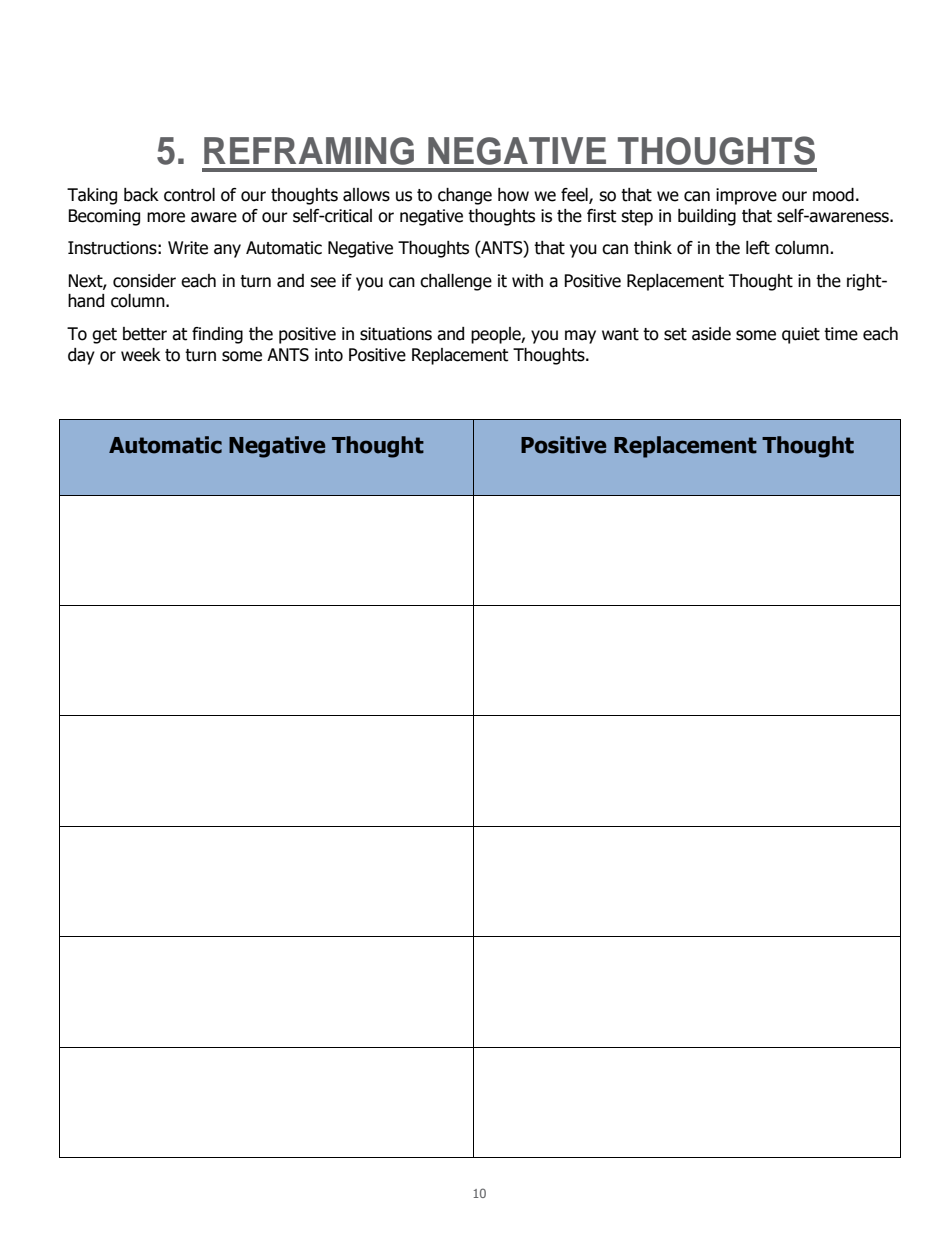 This screenshot has height=1233, width=952. Describe the element at coordinates (329, 355) in the screenshot. I see `into` at that location.
